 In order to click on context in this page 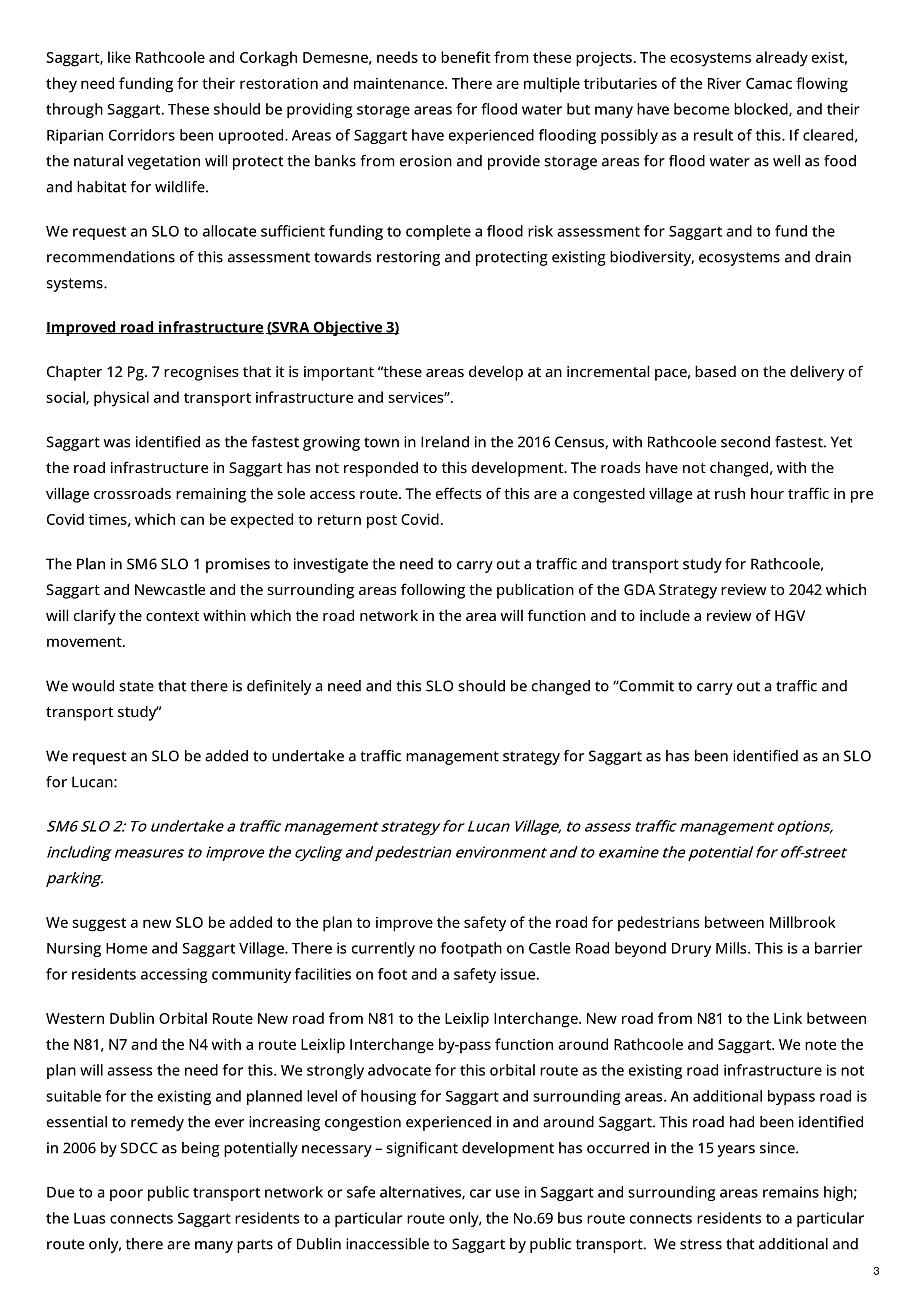, I will do `click(172, 616)`.
